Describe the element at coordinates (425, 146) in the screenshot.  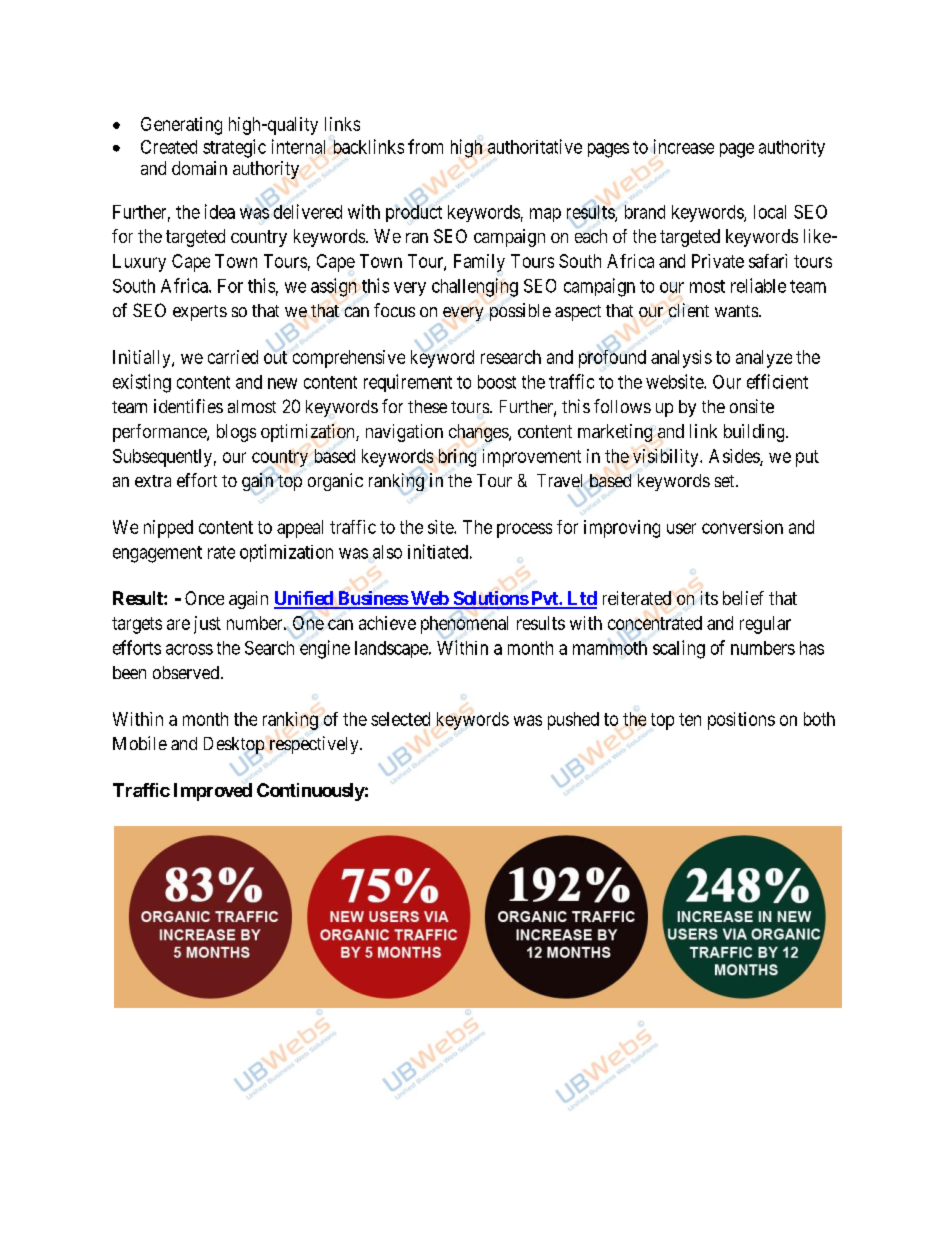
I see `from` at that location.
